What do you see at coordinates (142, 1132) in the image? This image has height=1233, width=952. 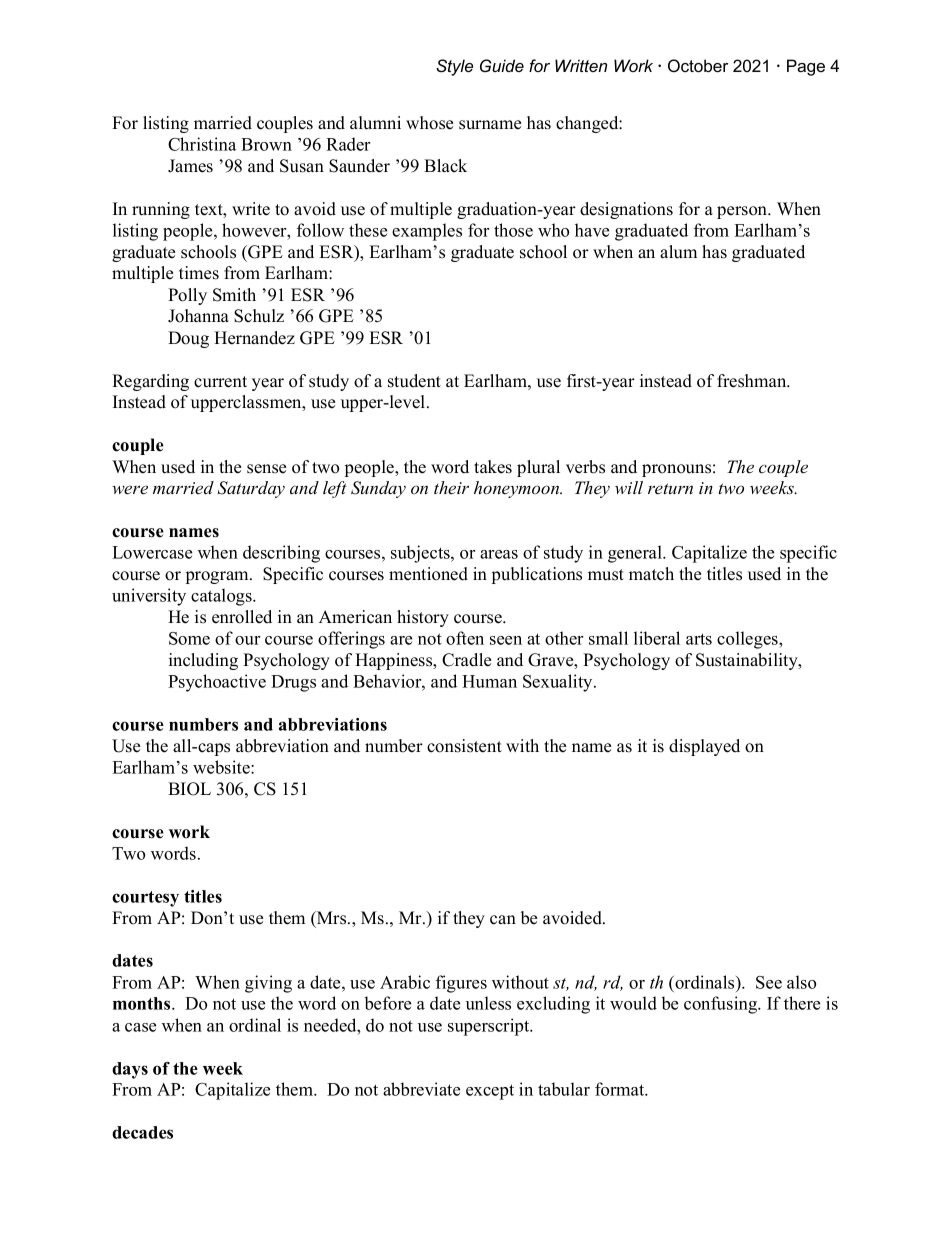 I see `decades` at bounding box center [142, 1132].
